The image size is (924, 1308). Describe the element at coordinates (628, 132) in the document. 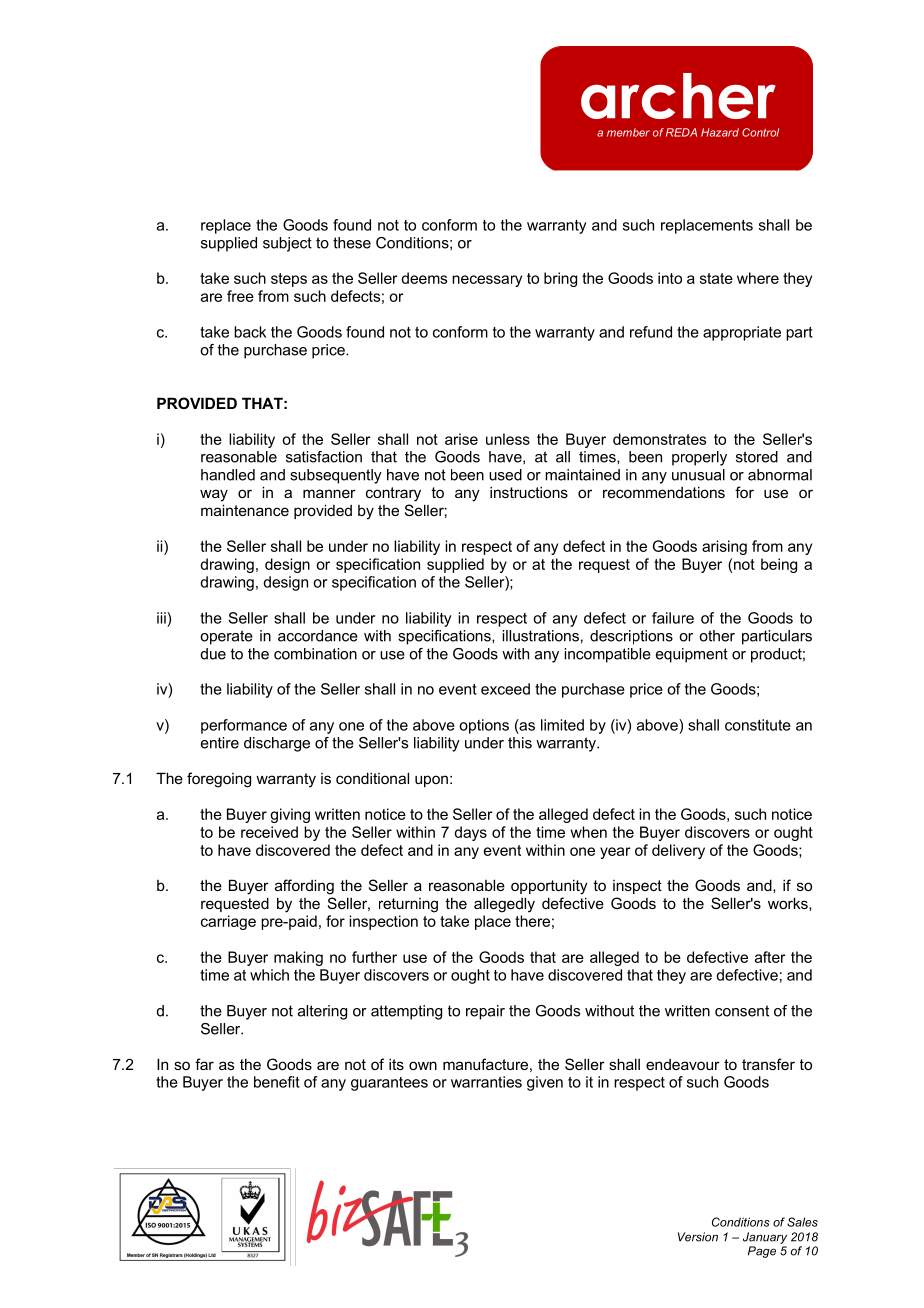

I see `member` at that location.
